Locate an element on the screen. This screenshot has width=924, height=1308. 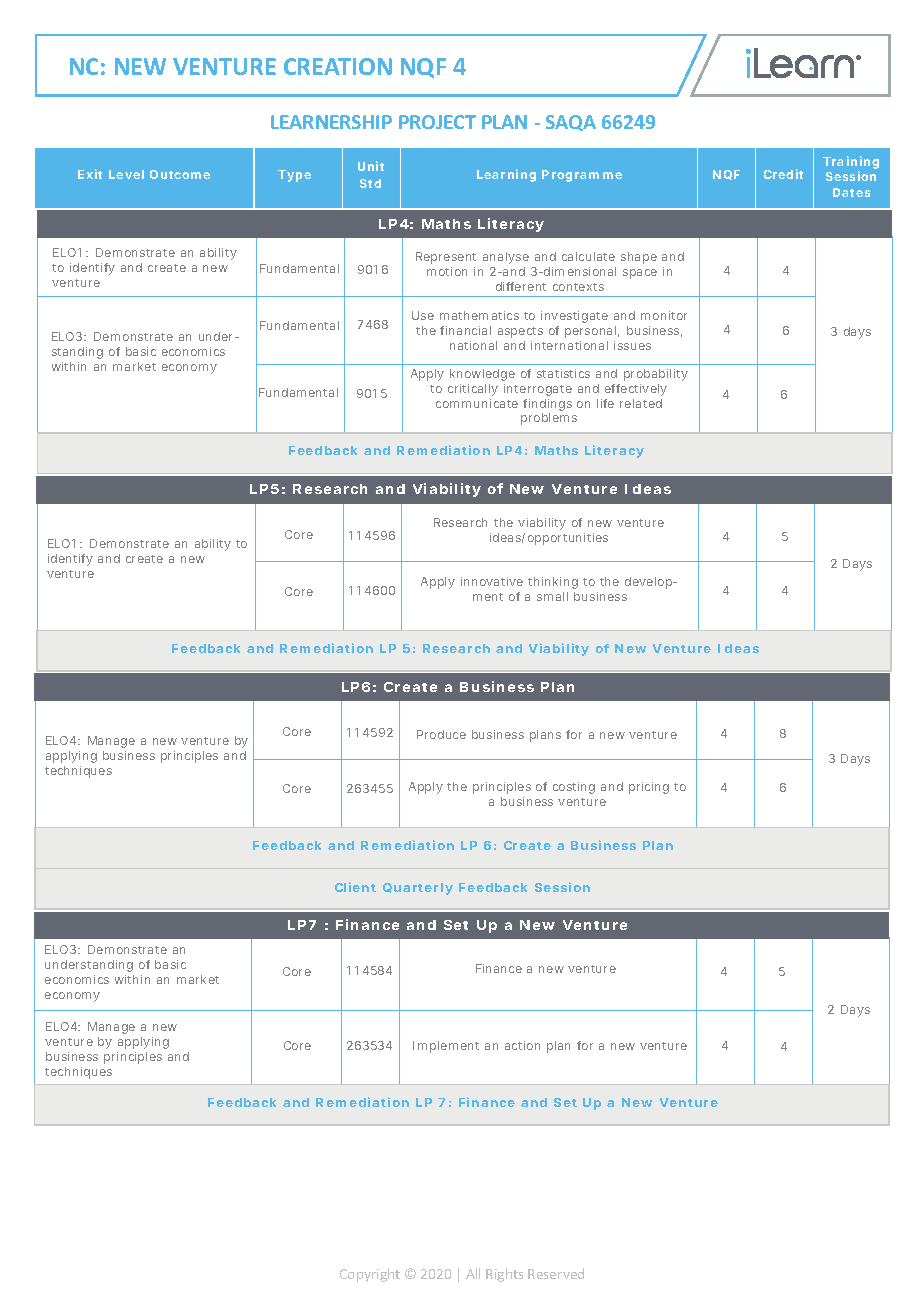
Rights is located at coordinates (504, 1275).
